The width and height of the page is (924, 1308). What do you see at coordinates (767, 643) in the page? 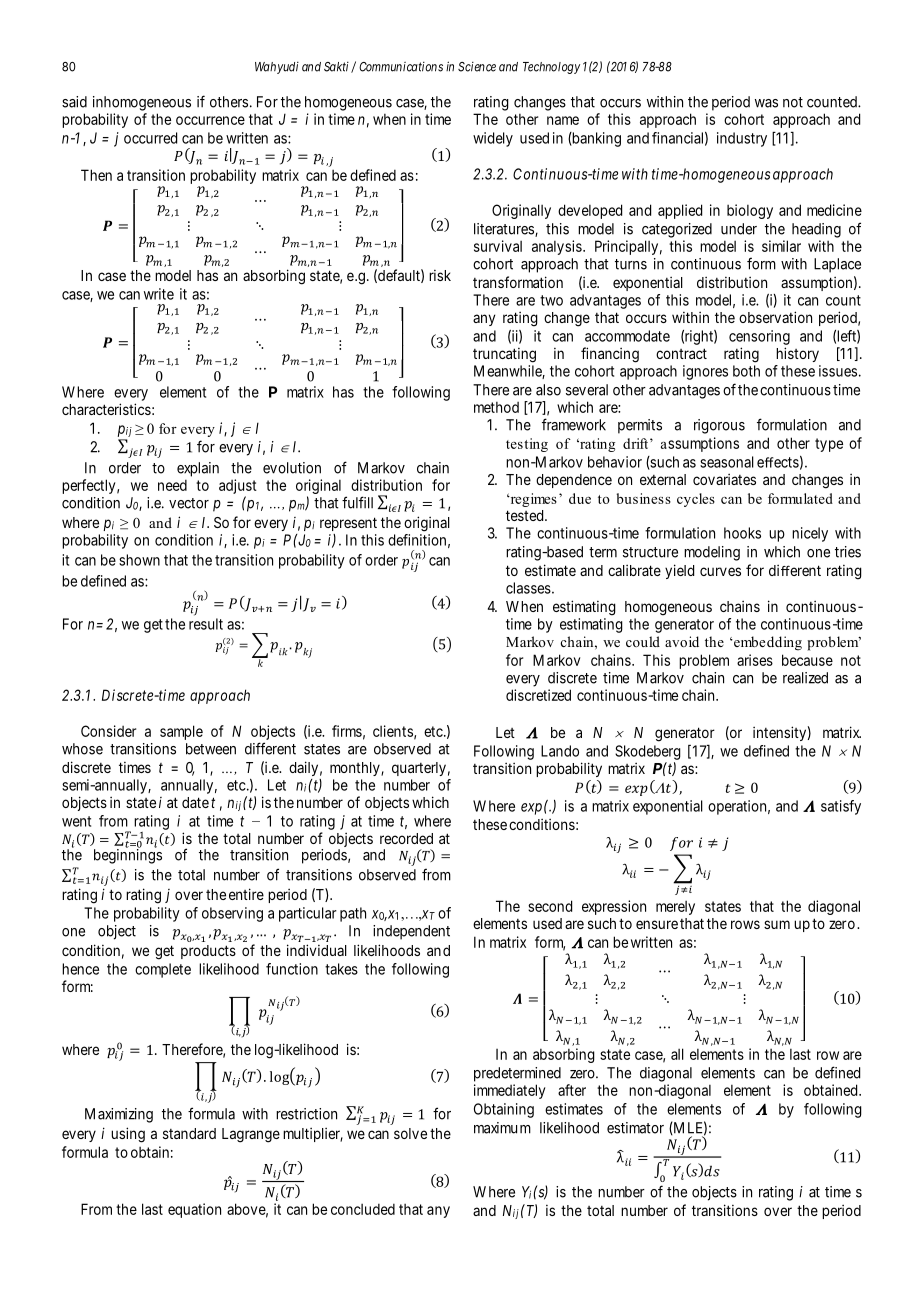
I see `embedding` at bounding box center [767, 643].
